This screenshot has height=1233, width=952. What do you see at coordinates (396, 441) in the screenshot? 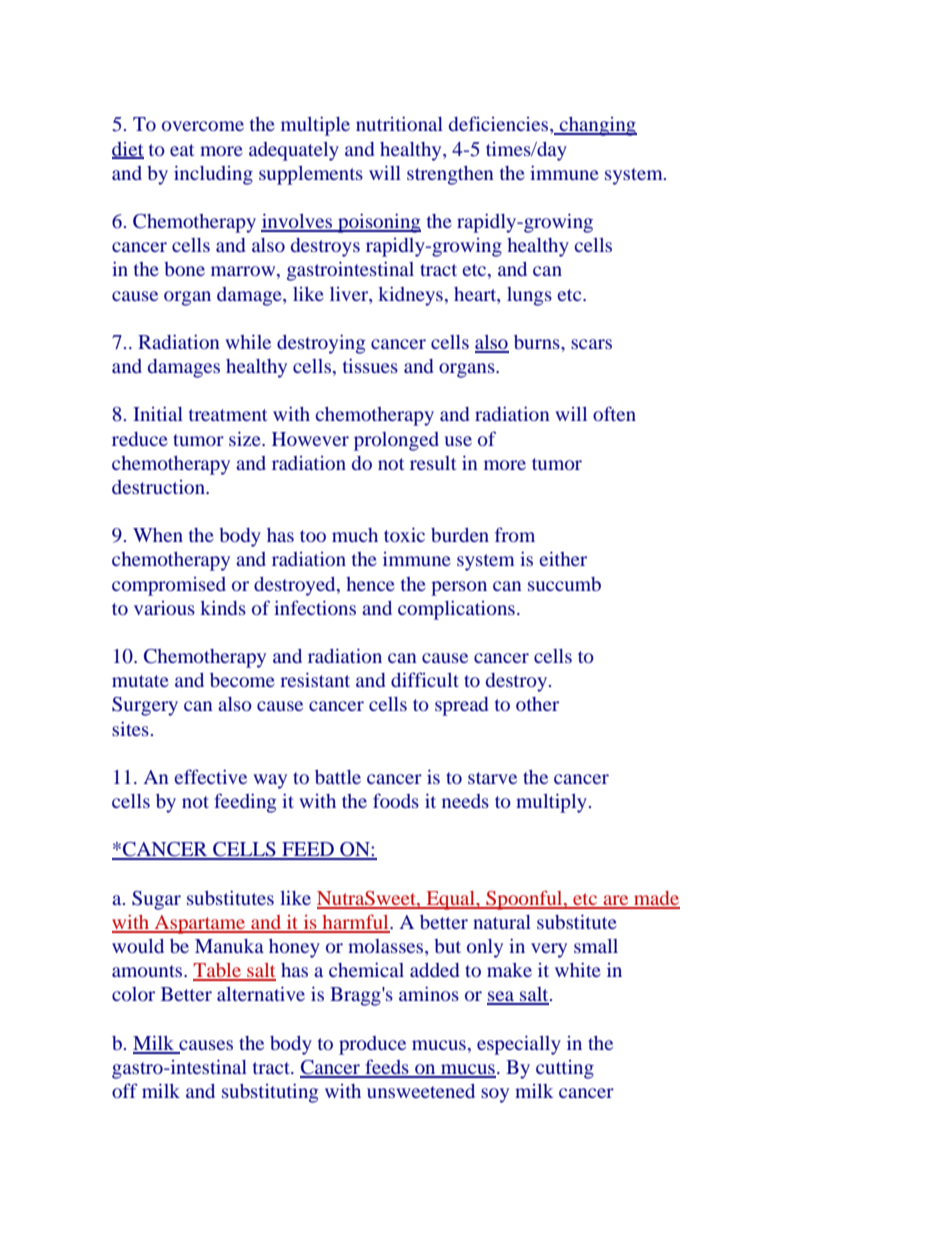
I see `prolonged` at bounding box center [396, 441].
